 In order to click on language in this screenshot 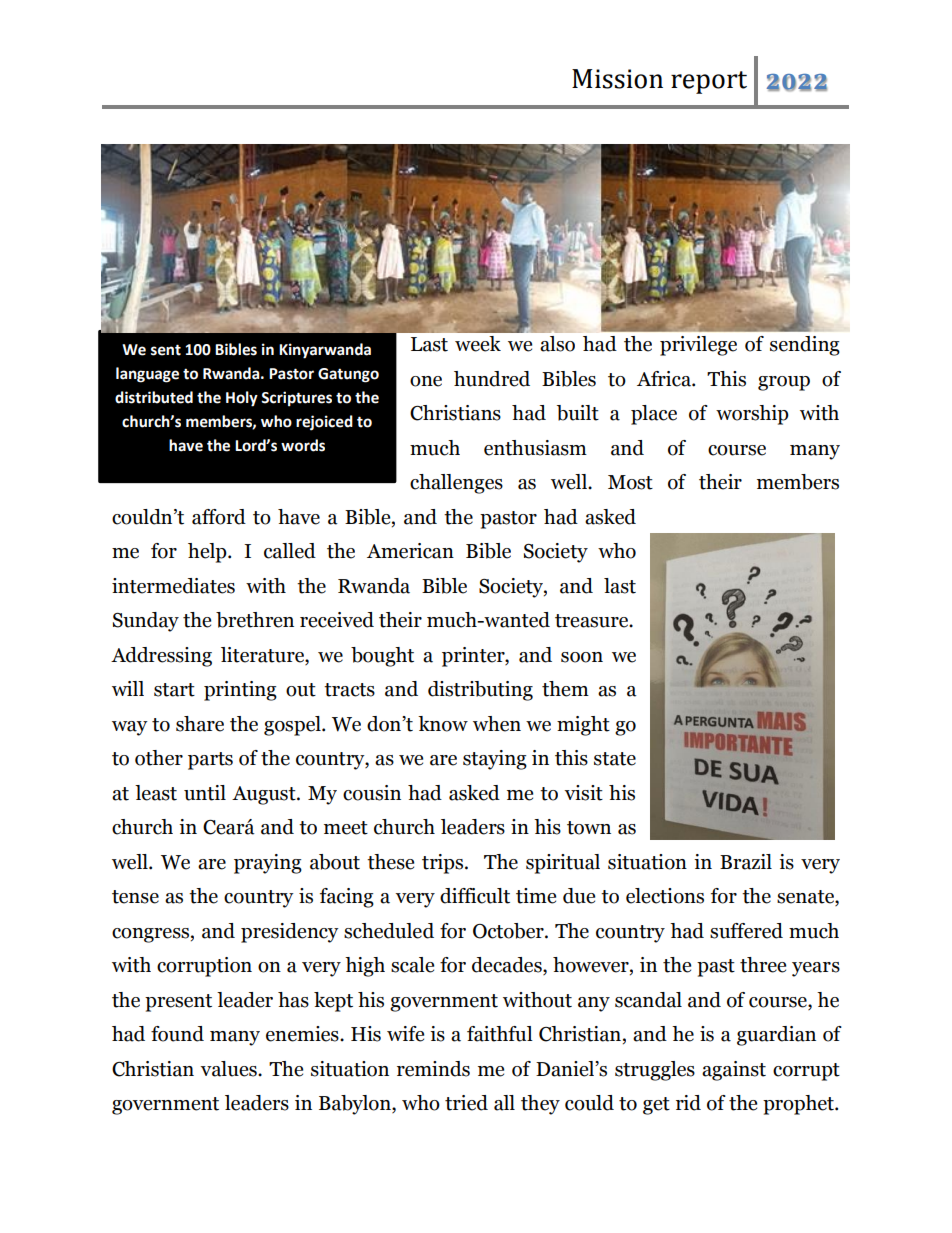, I will do `click(147, 375)`.
